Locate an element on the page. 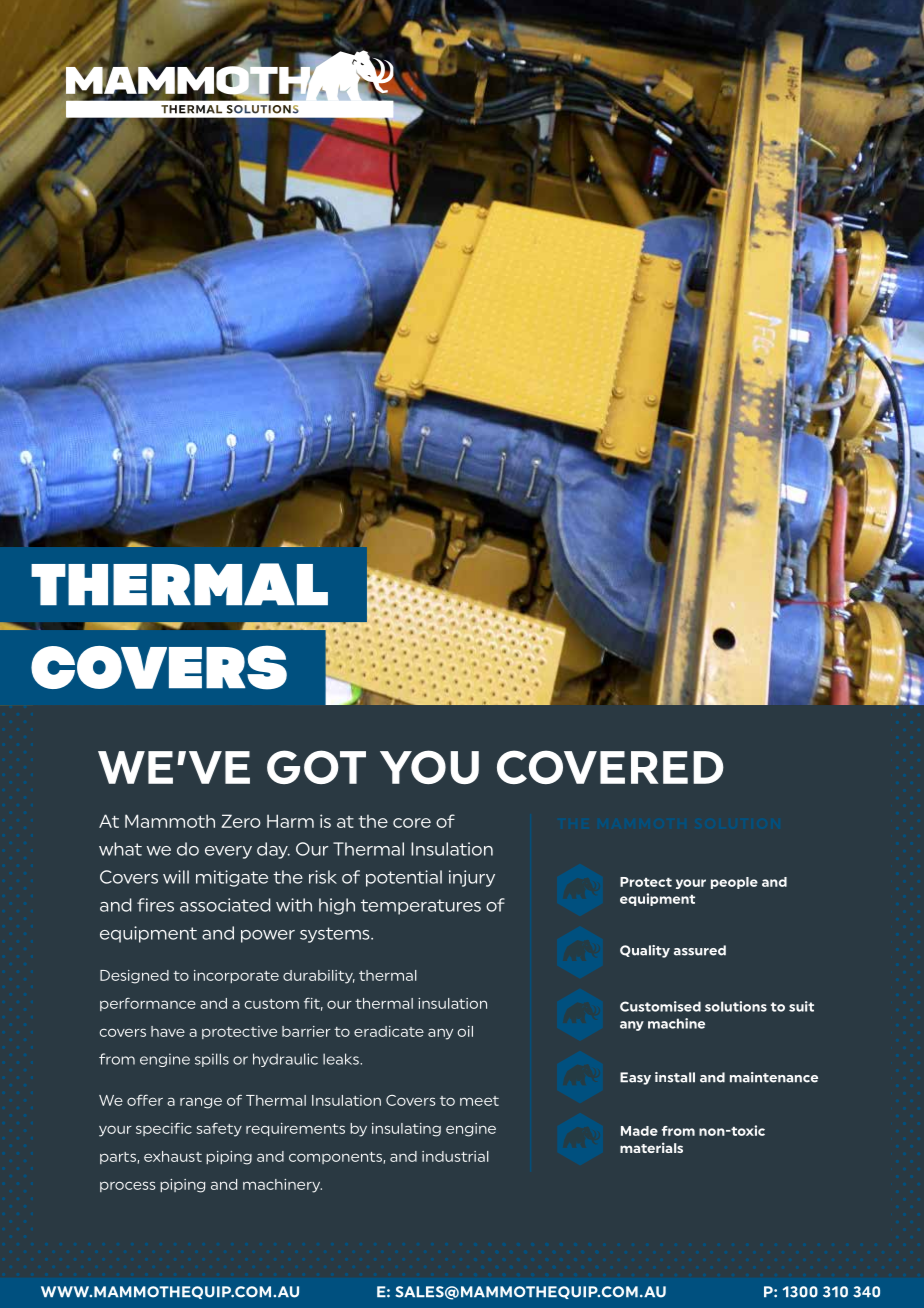 The height and width of the page is (1308, 924). spills is located at coordinates (212, 1060).
